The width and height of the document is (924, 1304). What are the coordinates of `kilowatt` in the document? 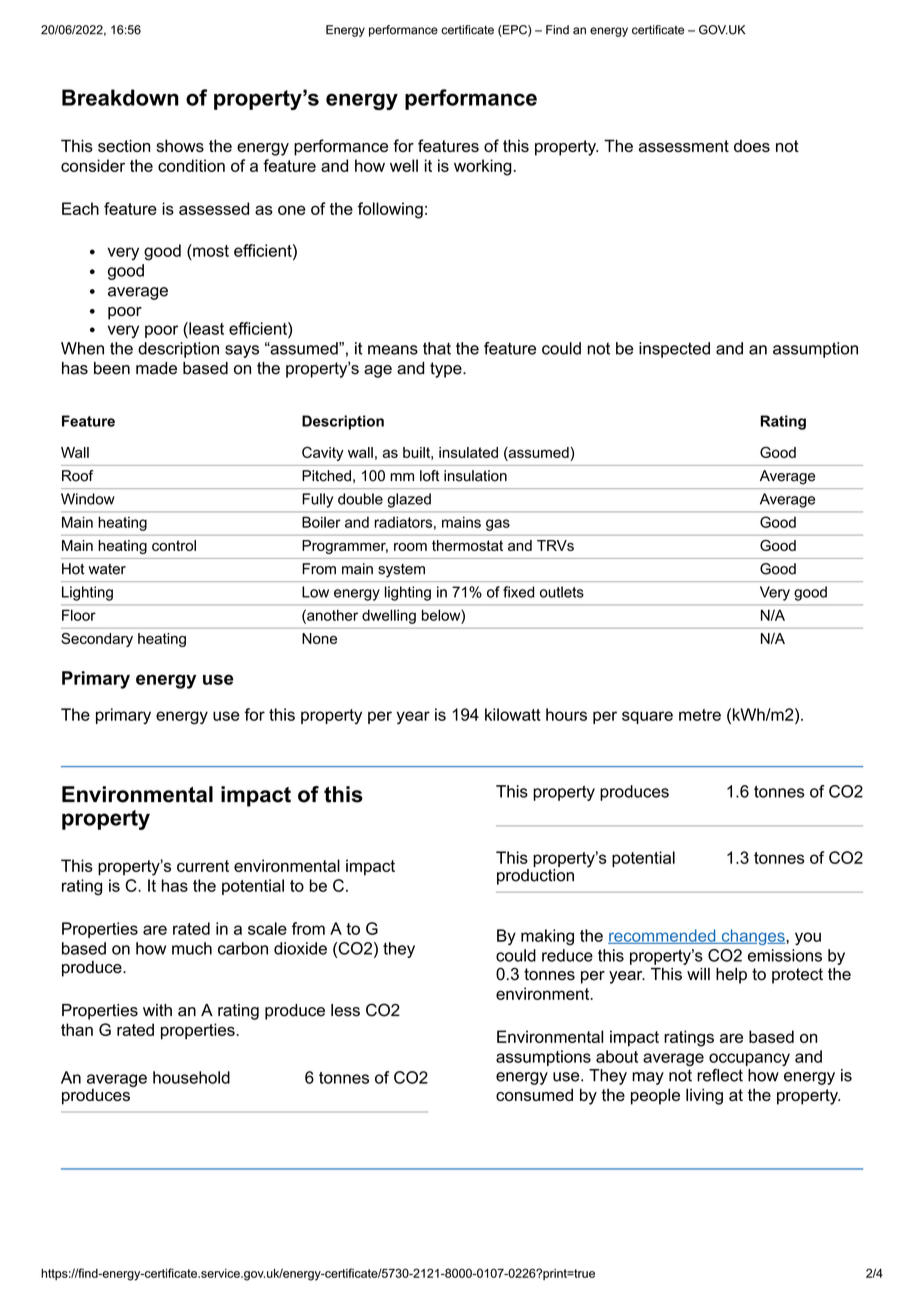 It's located at (513, 714).
